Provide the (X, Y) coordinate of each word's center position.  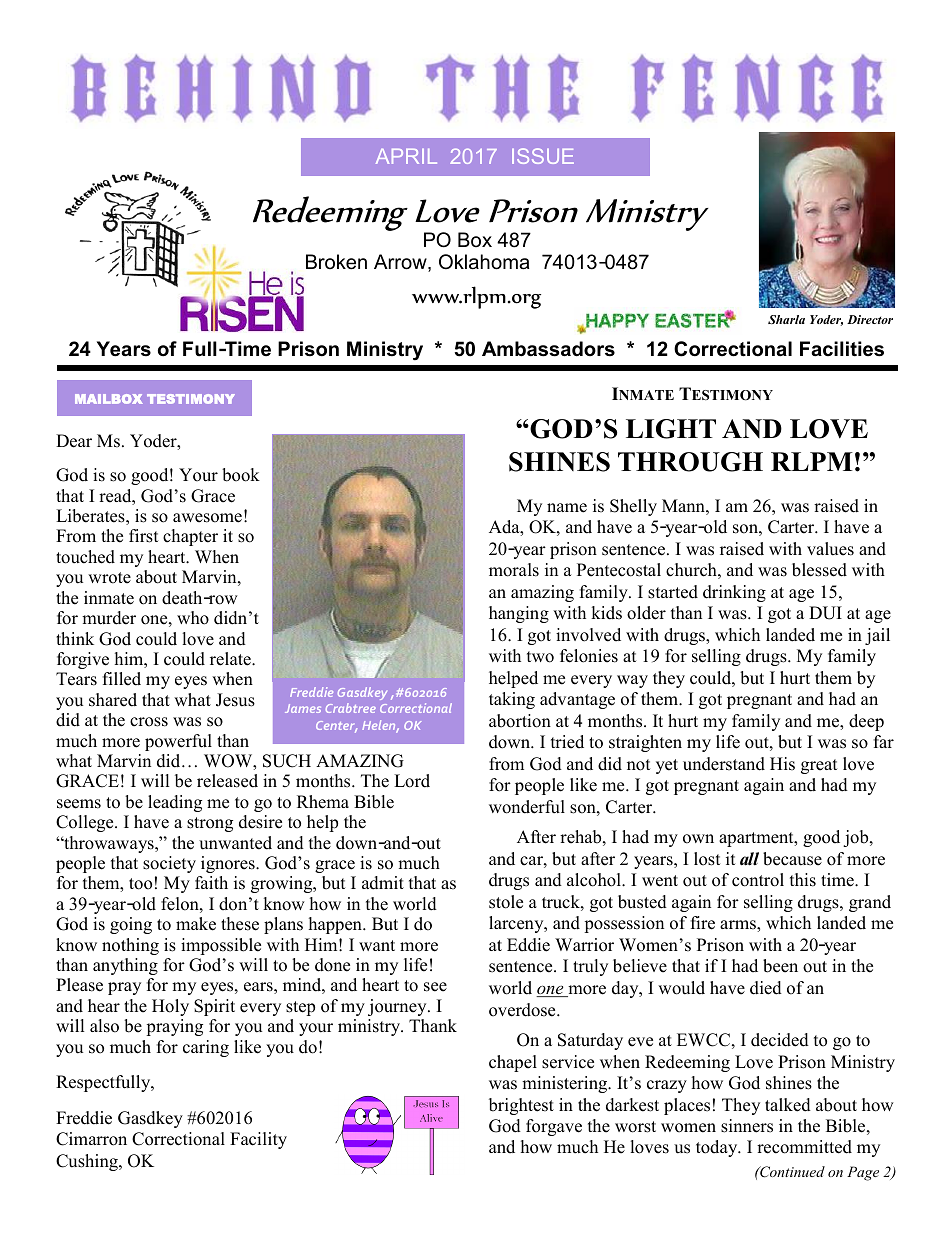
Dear (74, 441)
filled (122, 679)
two (540, 657)
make (196, 924)
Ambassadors (548, 349)
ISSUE (543, 156)
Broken (336, 262)
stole (506, 902)
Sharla (786, 319)
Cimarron (91, 1139)
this (803, 880)
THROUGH (690, 462)
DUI (825, 613)
